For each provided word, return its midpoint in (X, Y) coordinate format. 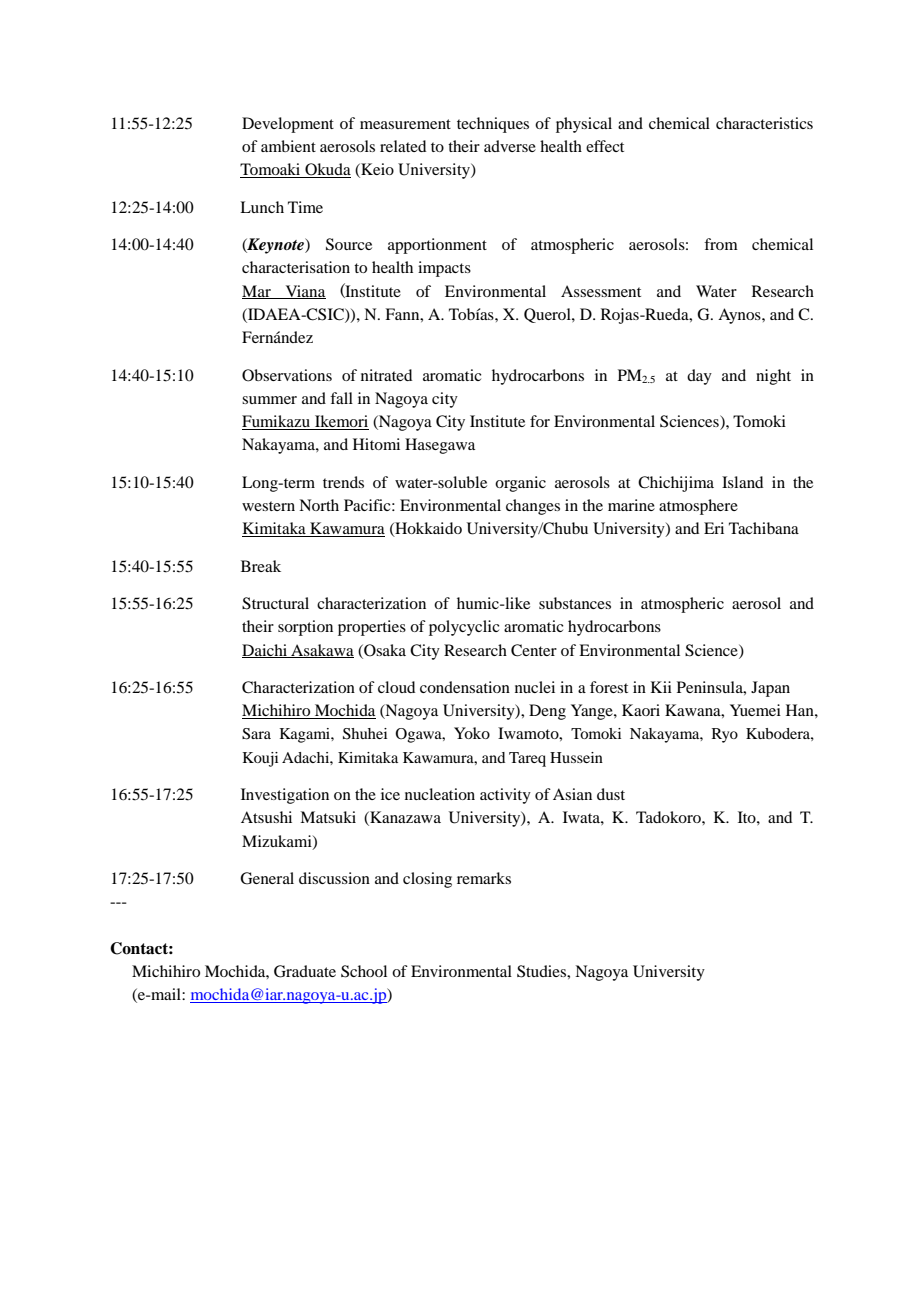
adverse (510, 146)
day (699, 377)
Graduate (305, 971)
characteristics (764, 123)
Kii (661, 687)
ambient (288, 146)
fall (341, 398)
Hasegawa (440, 446)
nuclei (535, 687)
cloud (396, 687)
